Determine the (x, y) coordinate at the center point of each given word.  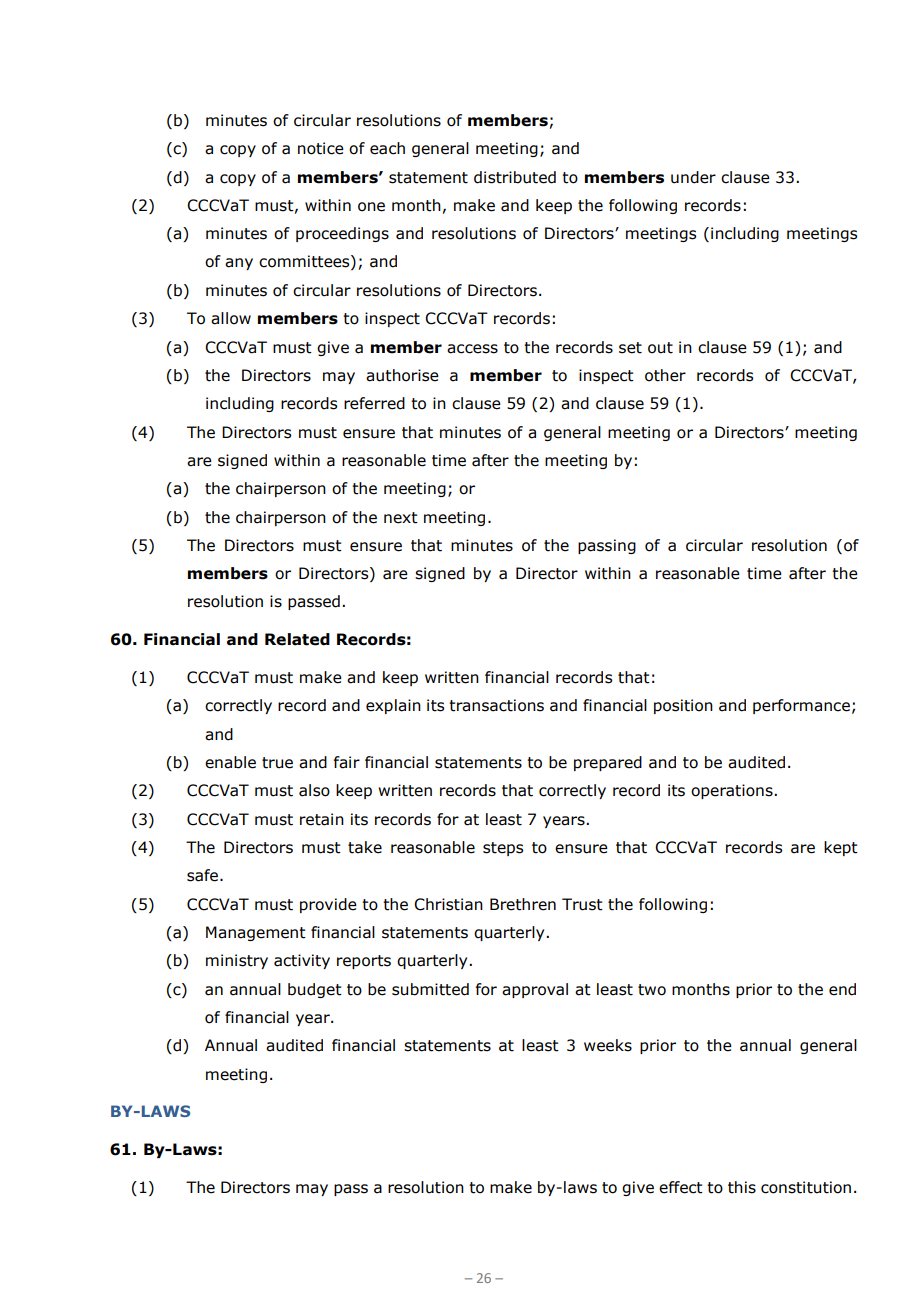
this (742, 1187)
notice (321, 148)
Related (297, 639)
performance (801, 706)
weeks (608, 1045)
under (693, 177)
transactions (496, 705)
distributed (515, 177)
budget (315, 990)
